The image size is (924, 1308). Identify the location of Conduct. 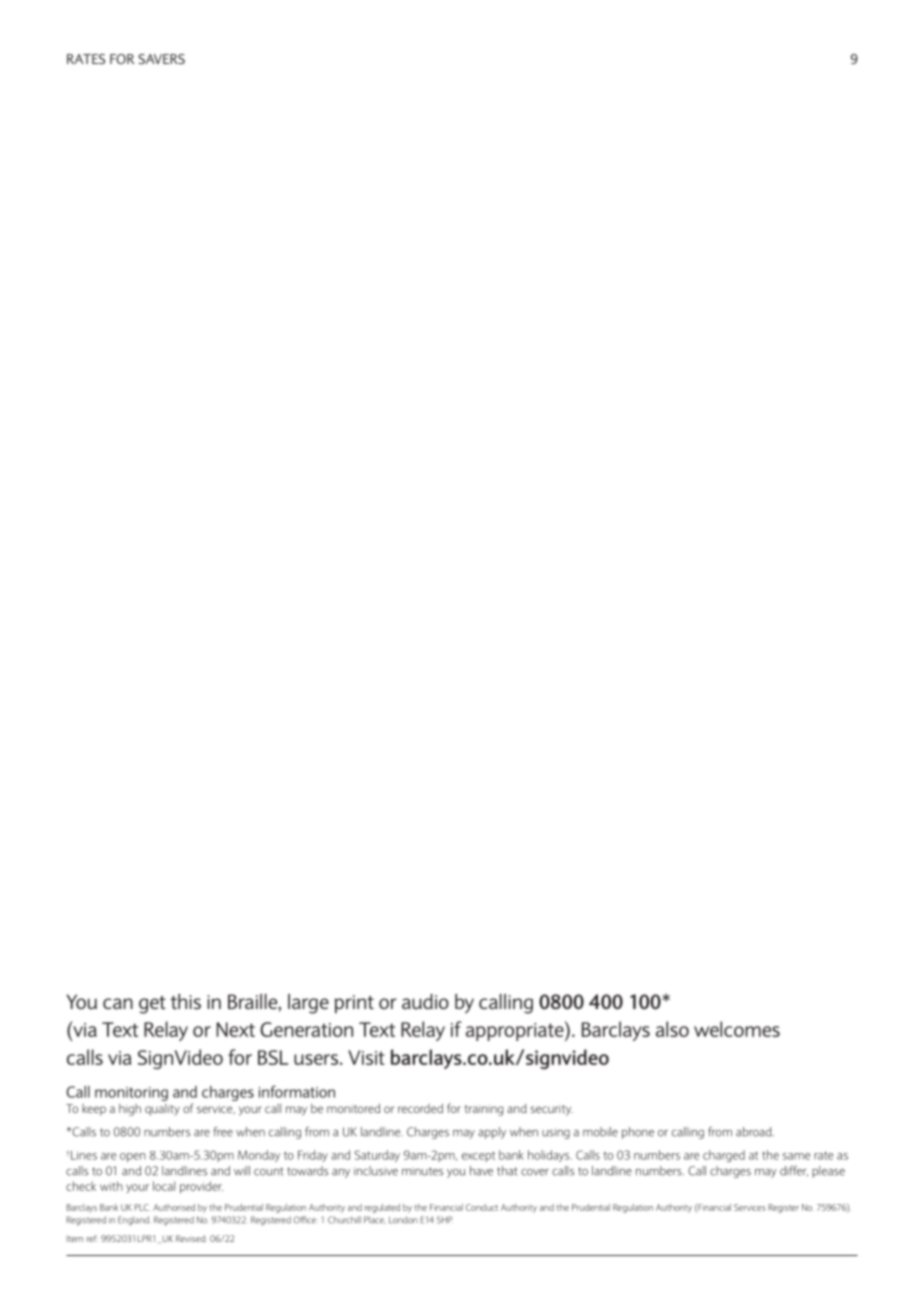
(482, 1207).
